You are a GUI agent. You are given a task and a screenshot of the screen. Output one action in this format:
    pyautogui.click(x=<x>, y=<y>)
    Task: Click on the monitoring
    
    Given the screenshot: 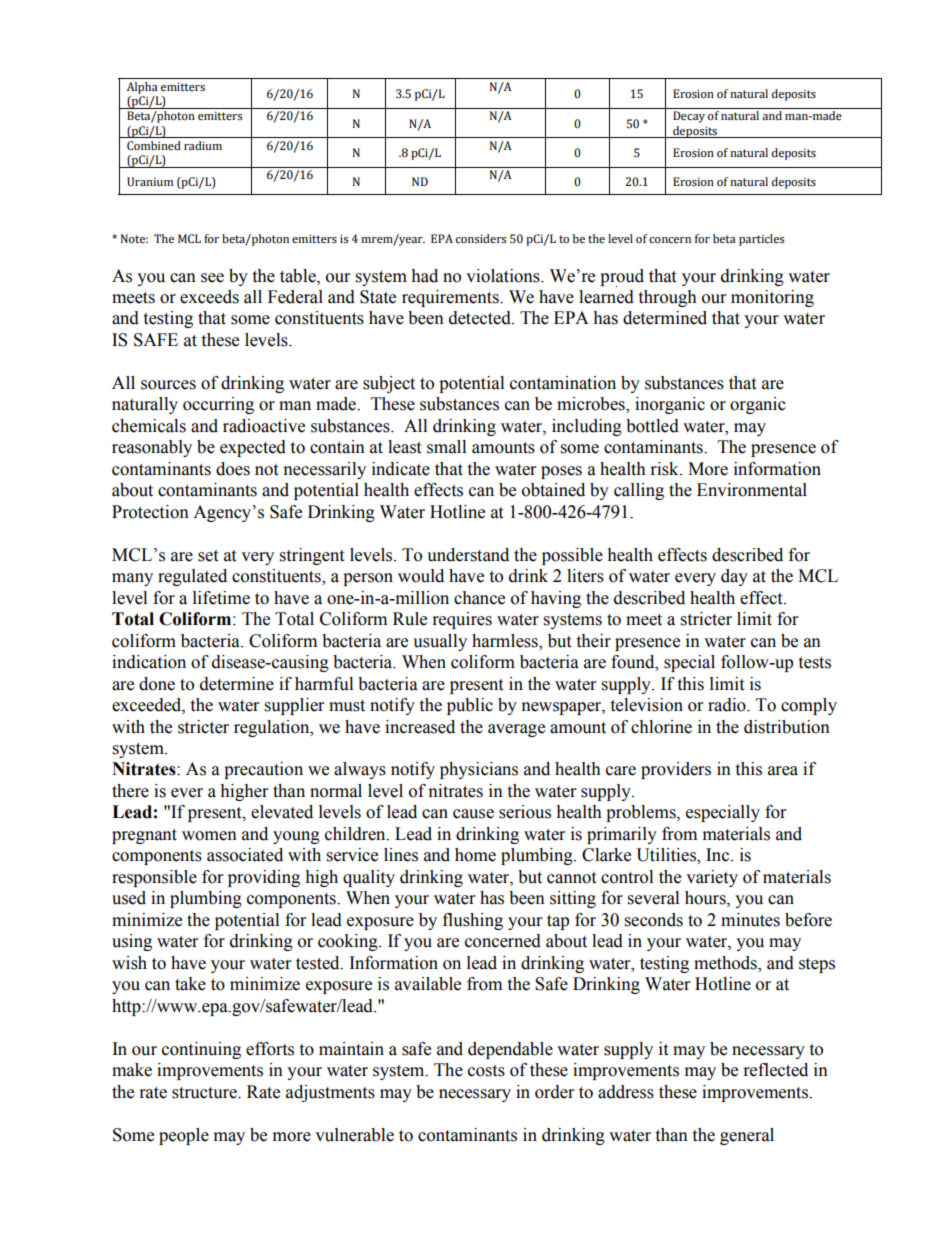 What is the action you would take?
    pyautogui.click(x=772, y=298)
